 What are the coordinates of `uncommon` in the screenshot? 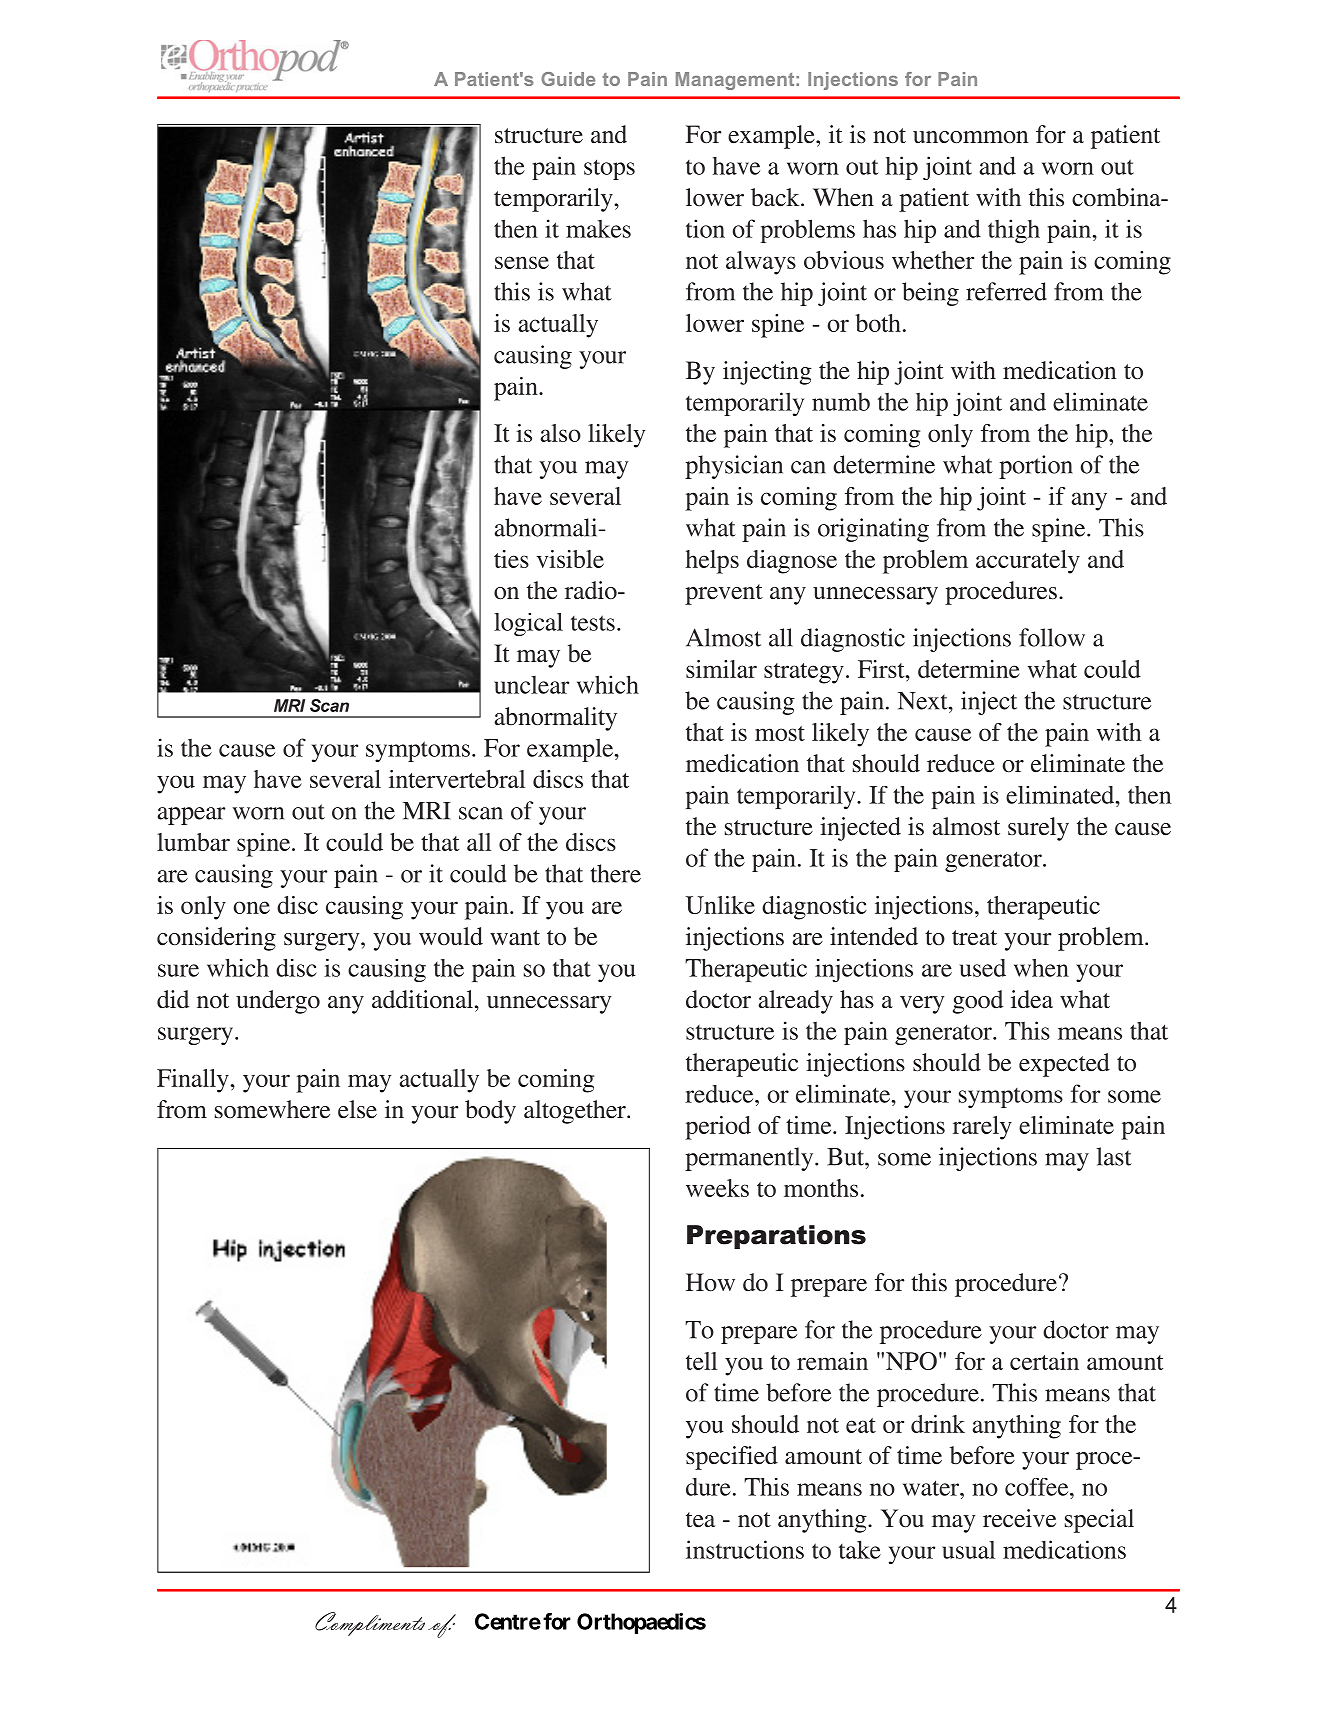 It's located at (970, 137).
